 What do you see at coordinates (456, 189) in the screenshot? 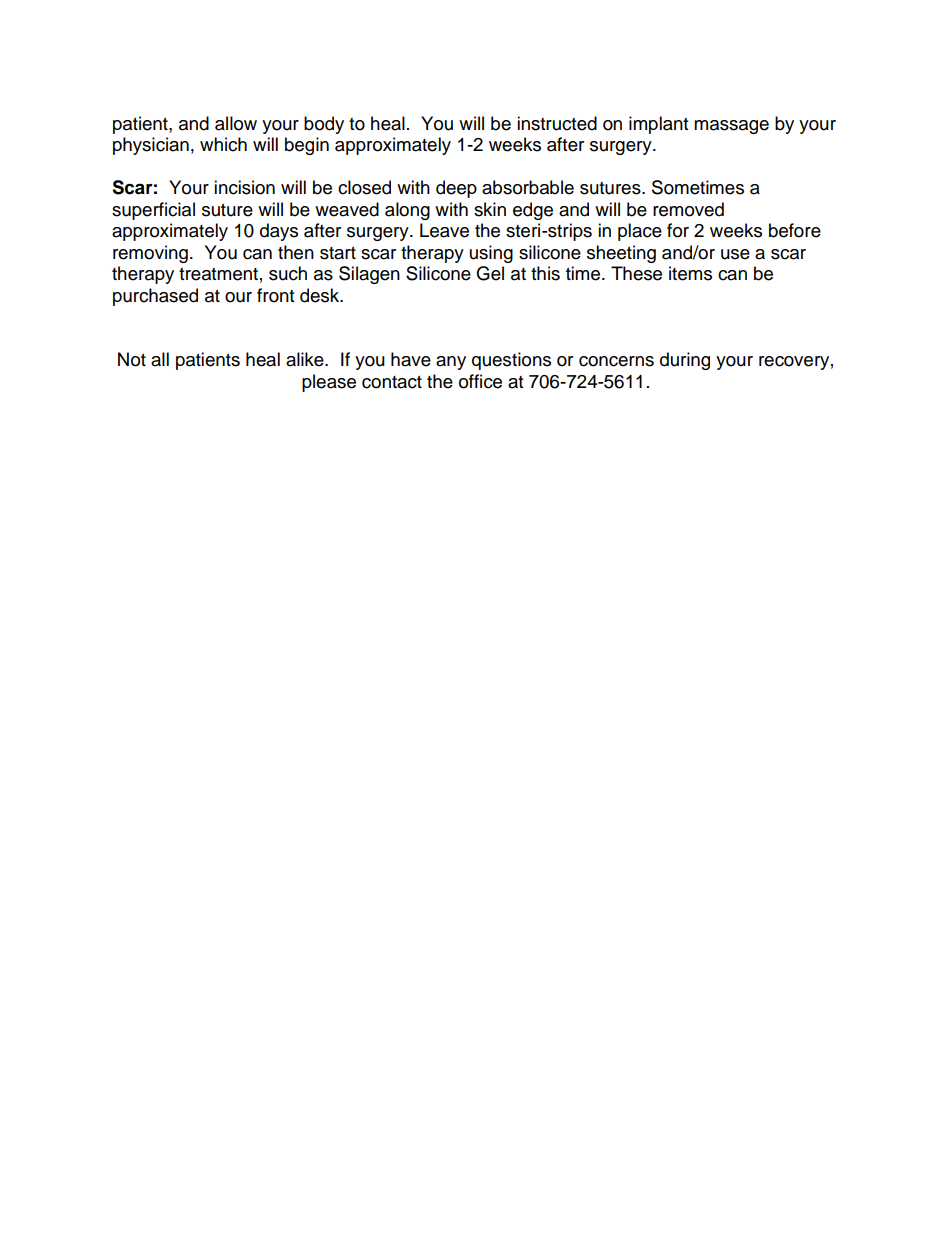
I see `deep` at bounding box center [456, 189].
